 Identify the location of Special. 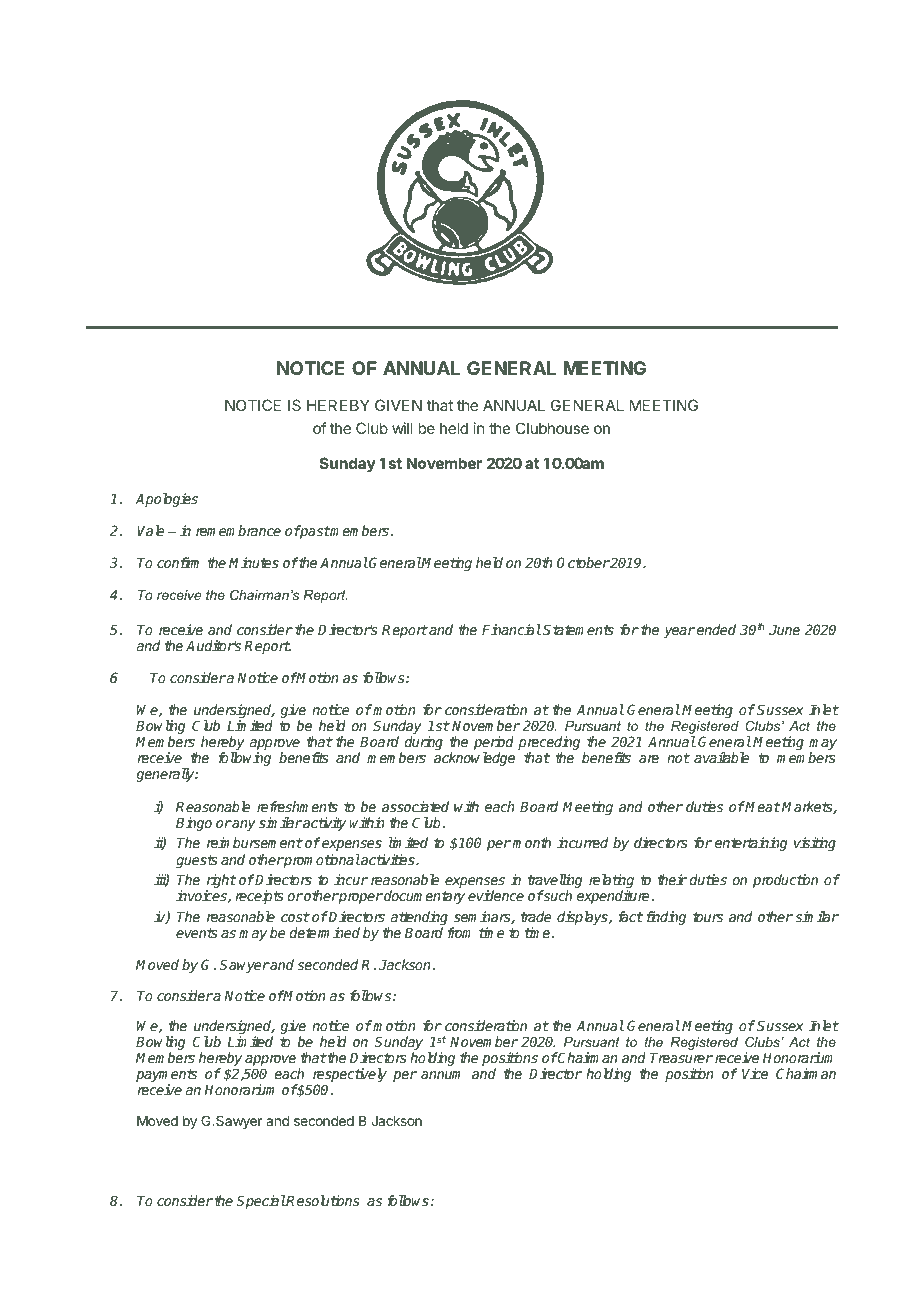
(261, 1202).
